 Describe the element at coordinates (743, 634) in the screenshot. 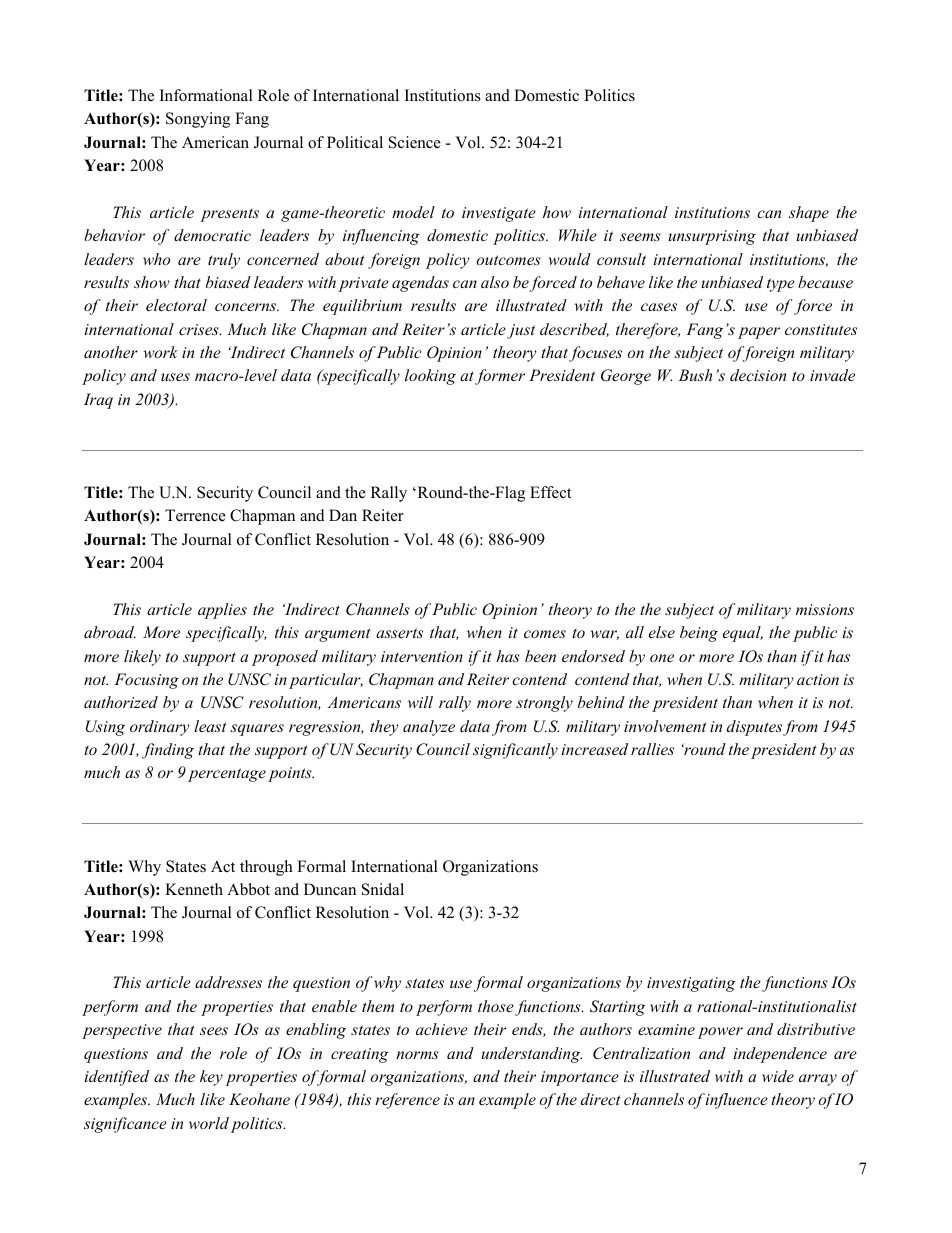

I see `equal` at that location.
